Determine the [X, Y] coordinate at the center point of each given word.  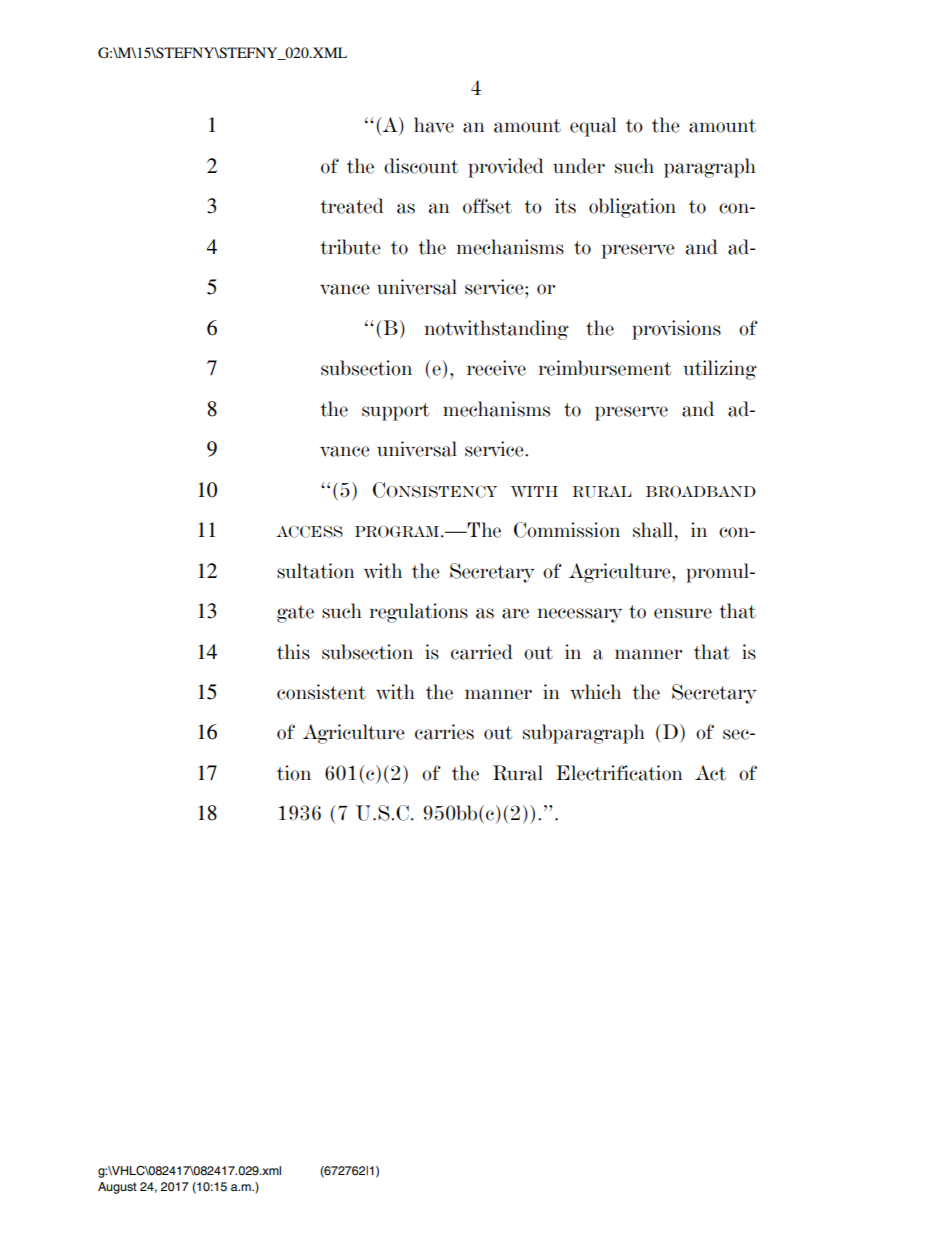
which [595, 692]
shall [654, 530]
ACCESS [309, 531]
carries [444, 732]
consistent [321, 692]
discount [421, 166]
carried [482, 652]
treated [352, 206]
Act [710, 773]
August [117, 1188]
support [395, 412]
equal [593, 127]
